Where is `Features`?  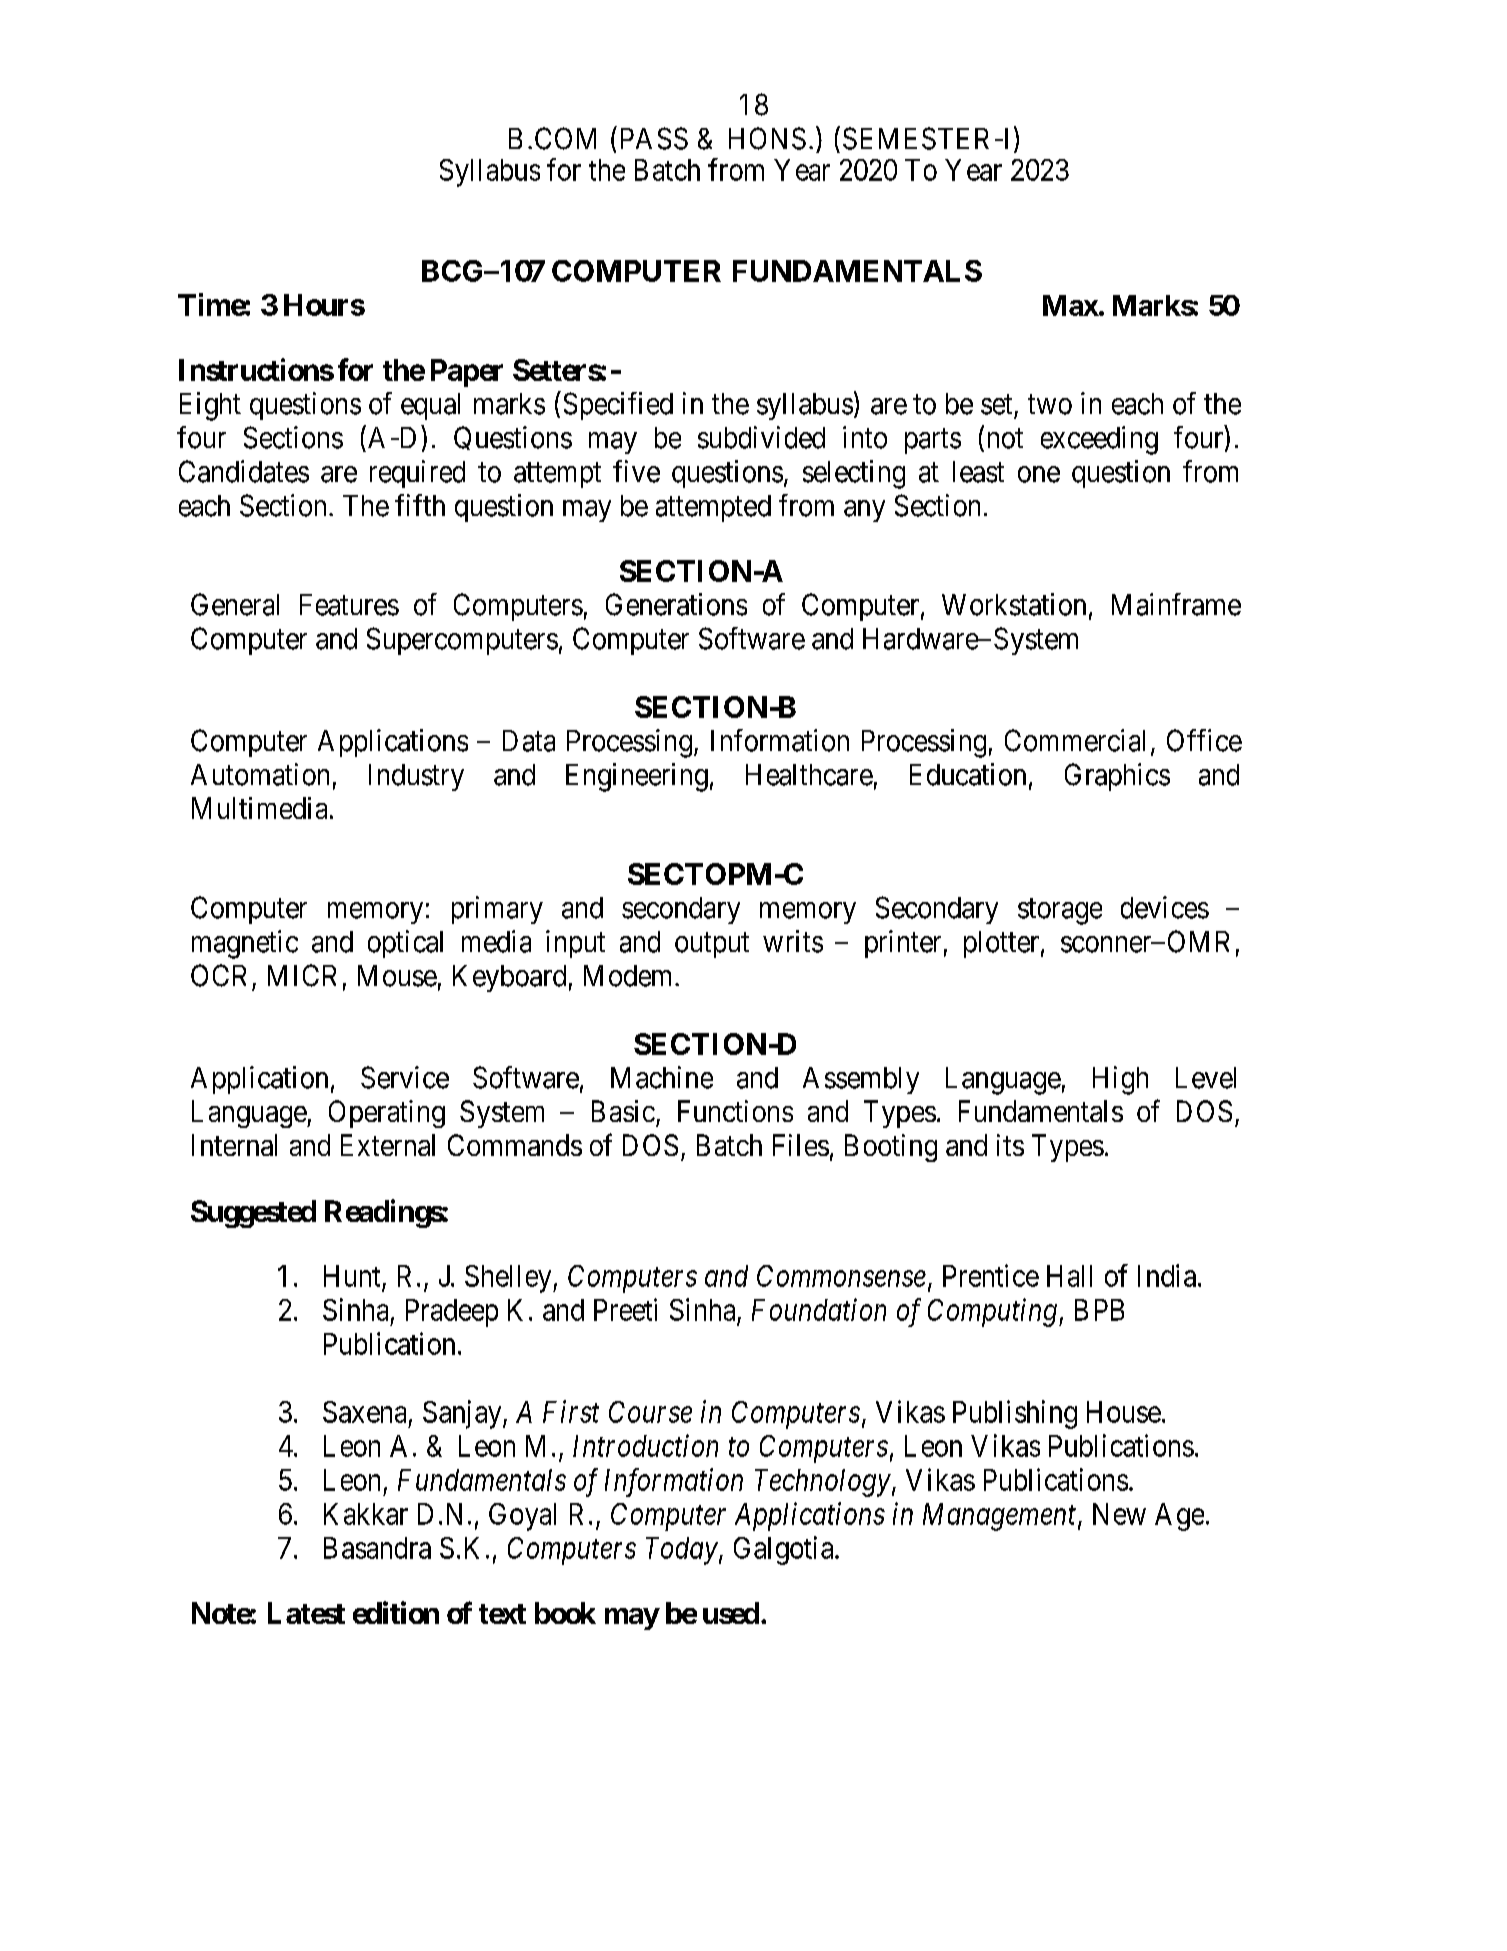 Features is located at coordinates (349, 605).
